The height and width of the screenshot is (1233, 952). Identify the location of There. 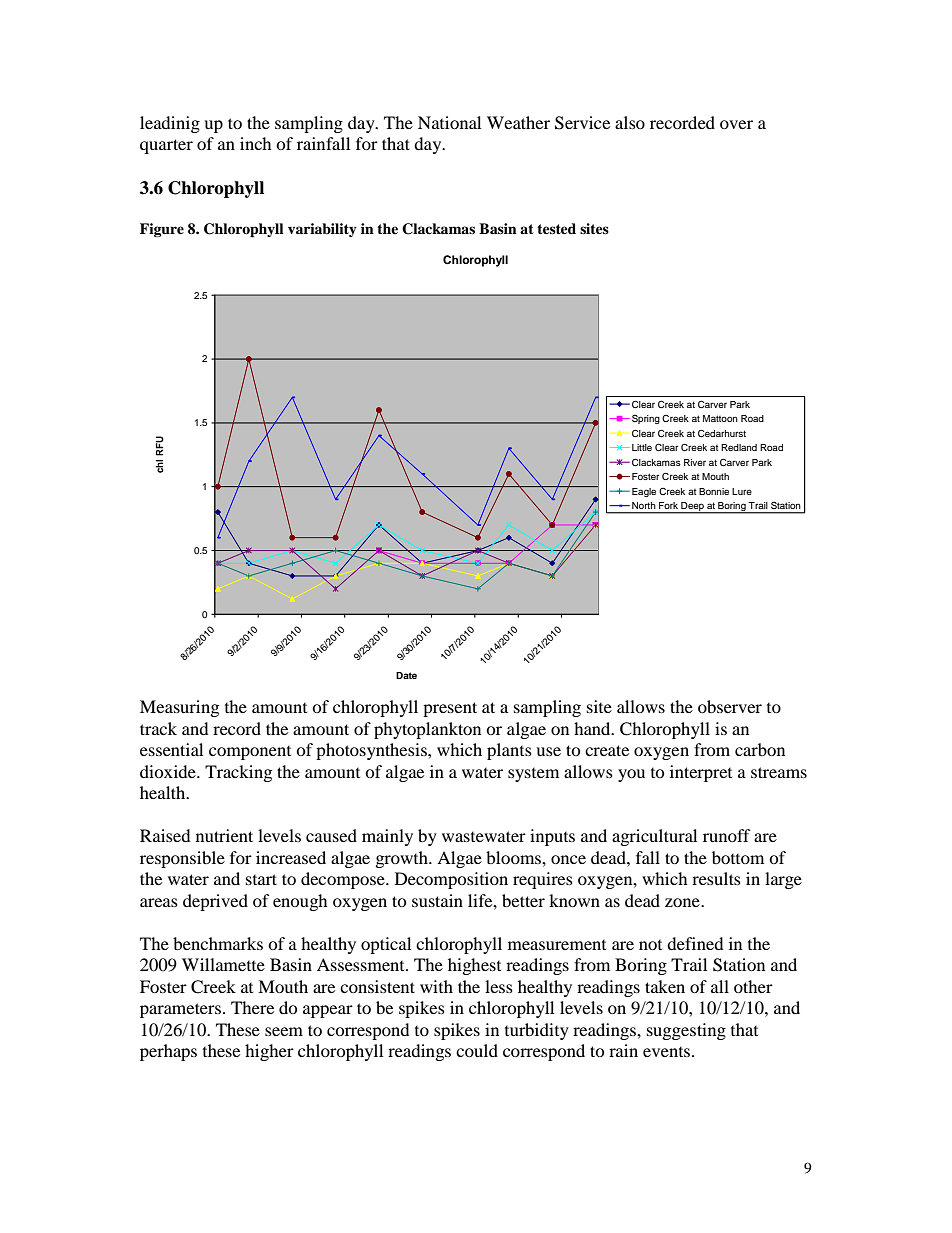
(252, 1007).
